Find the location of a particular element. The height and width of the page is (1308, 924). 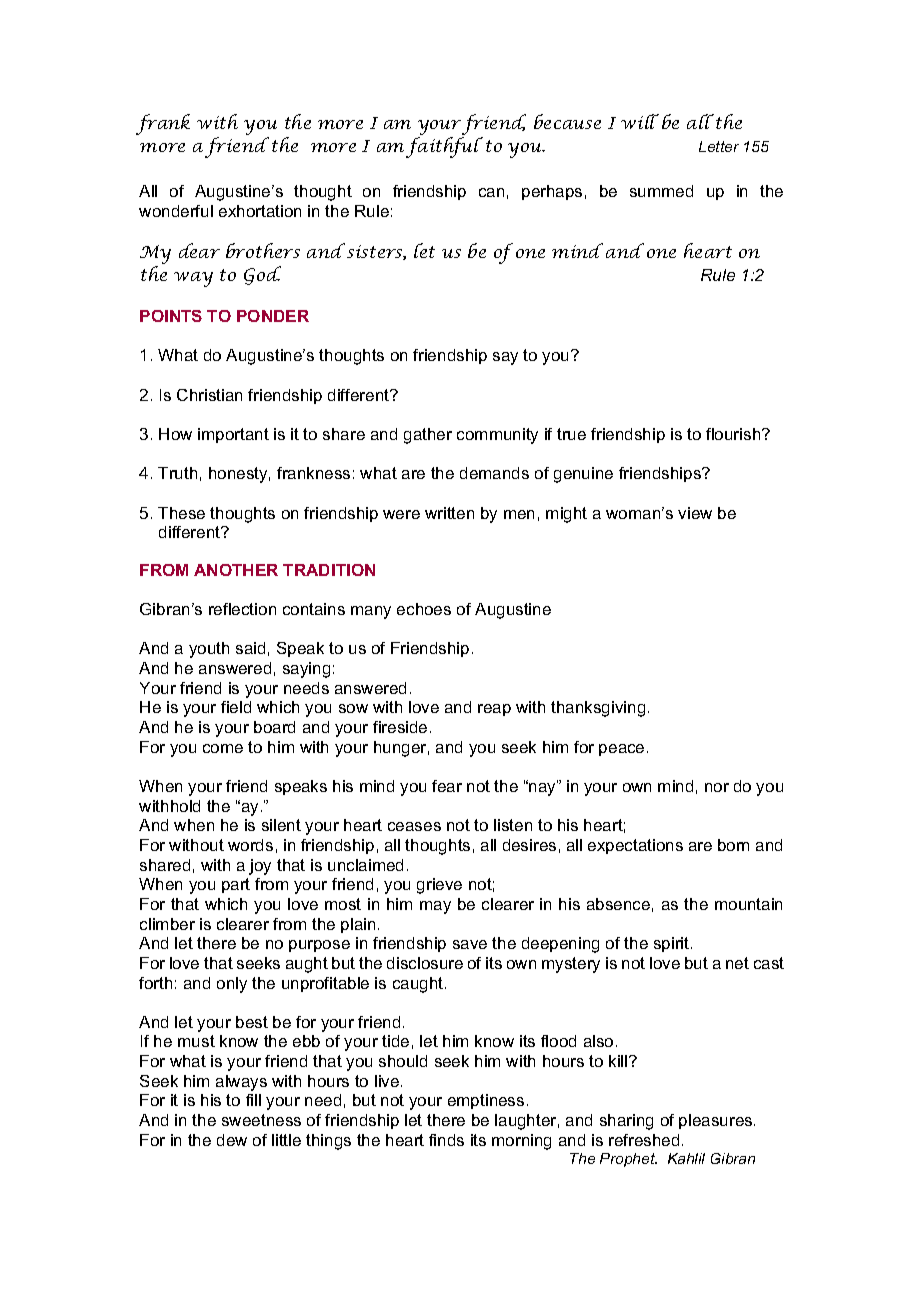

dew is located at coordinates (232, 1140).
